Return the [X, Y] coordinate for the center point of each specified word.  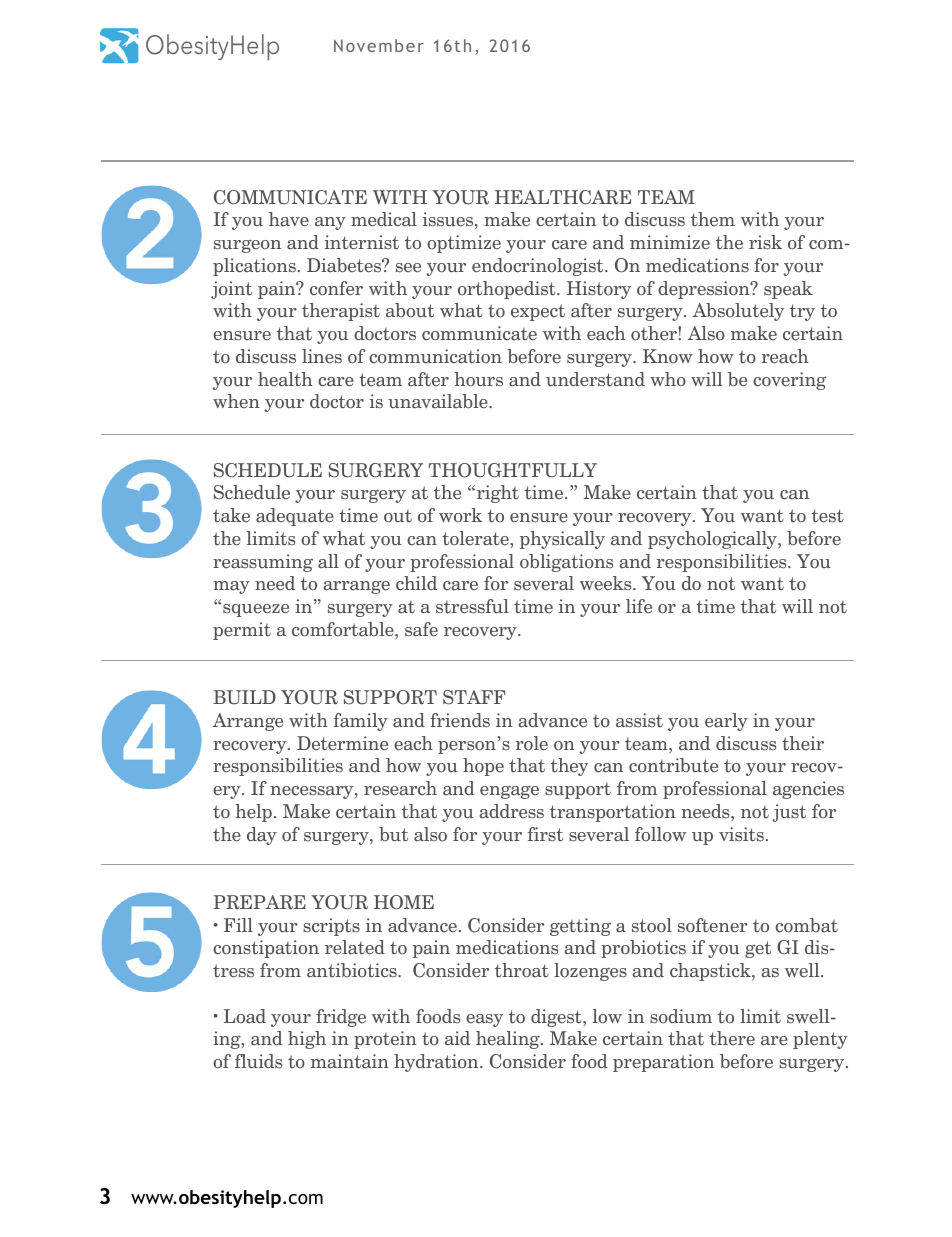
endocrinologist [539, 267]
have [289, 219]
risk [765, 242]
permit [242, 631]
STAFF [474, 697]
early [726, 722]
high [307, 1040]
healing [509, 1040]
